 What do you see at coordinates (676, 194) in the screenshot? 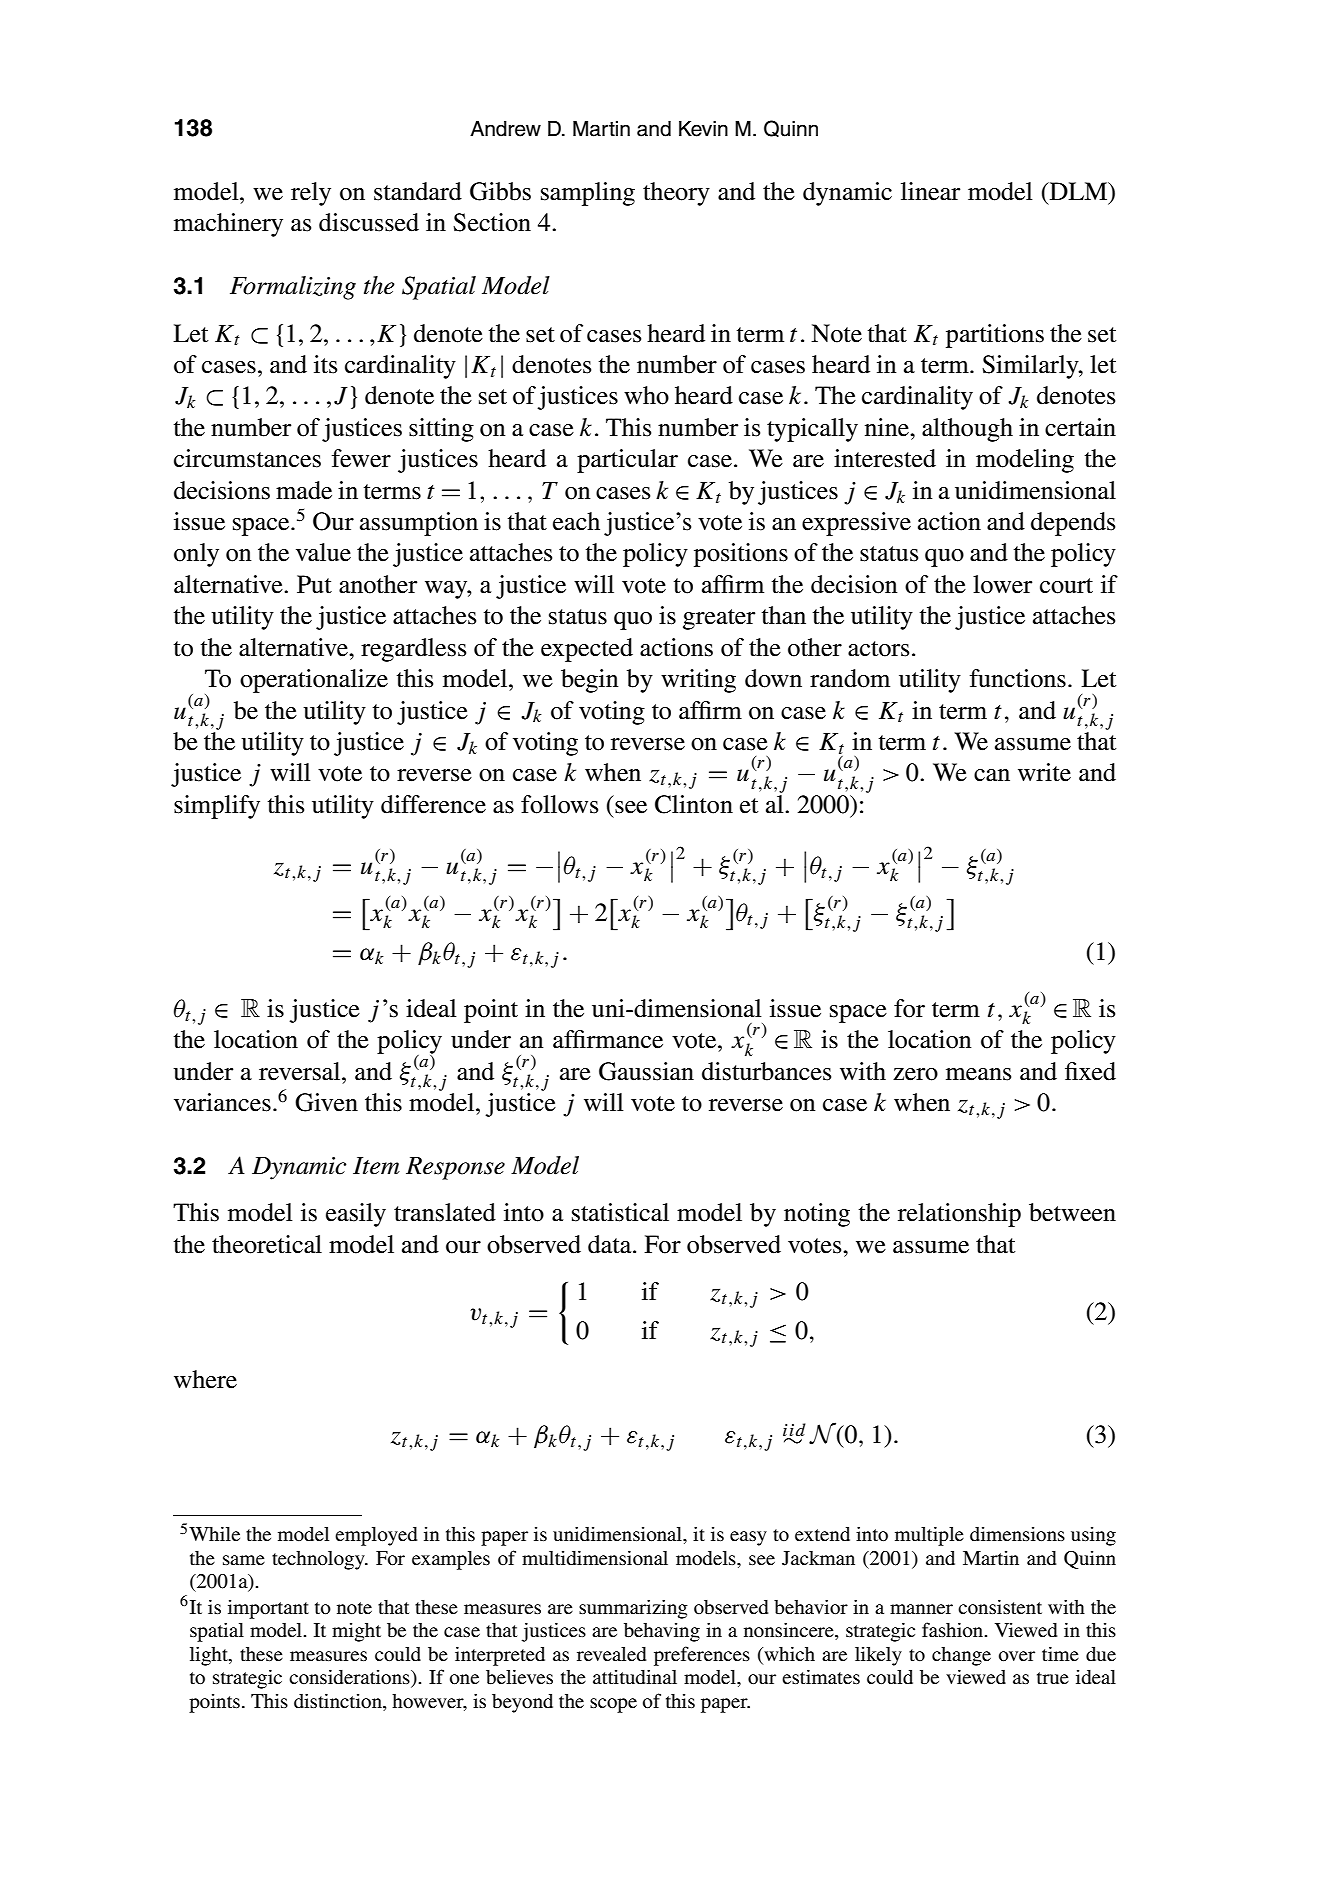
I see `theory` at bounding box center [676, 194].
